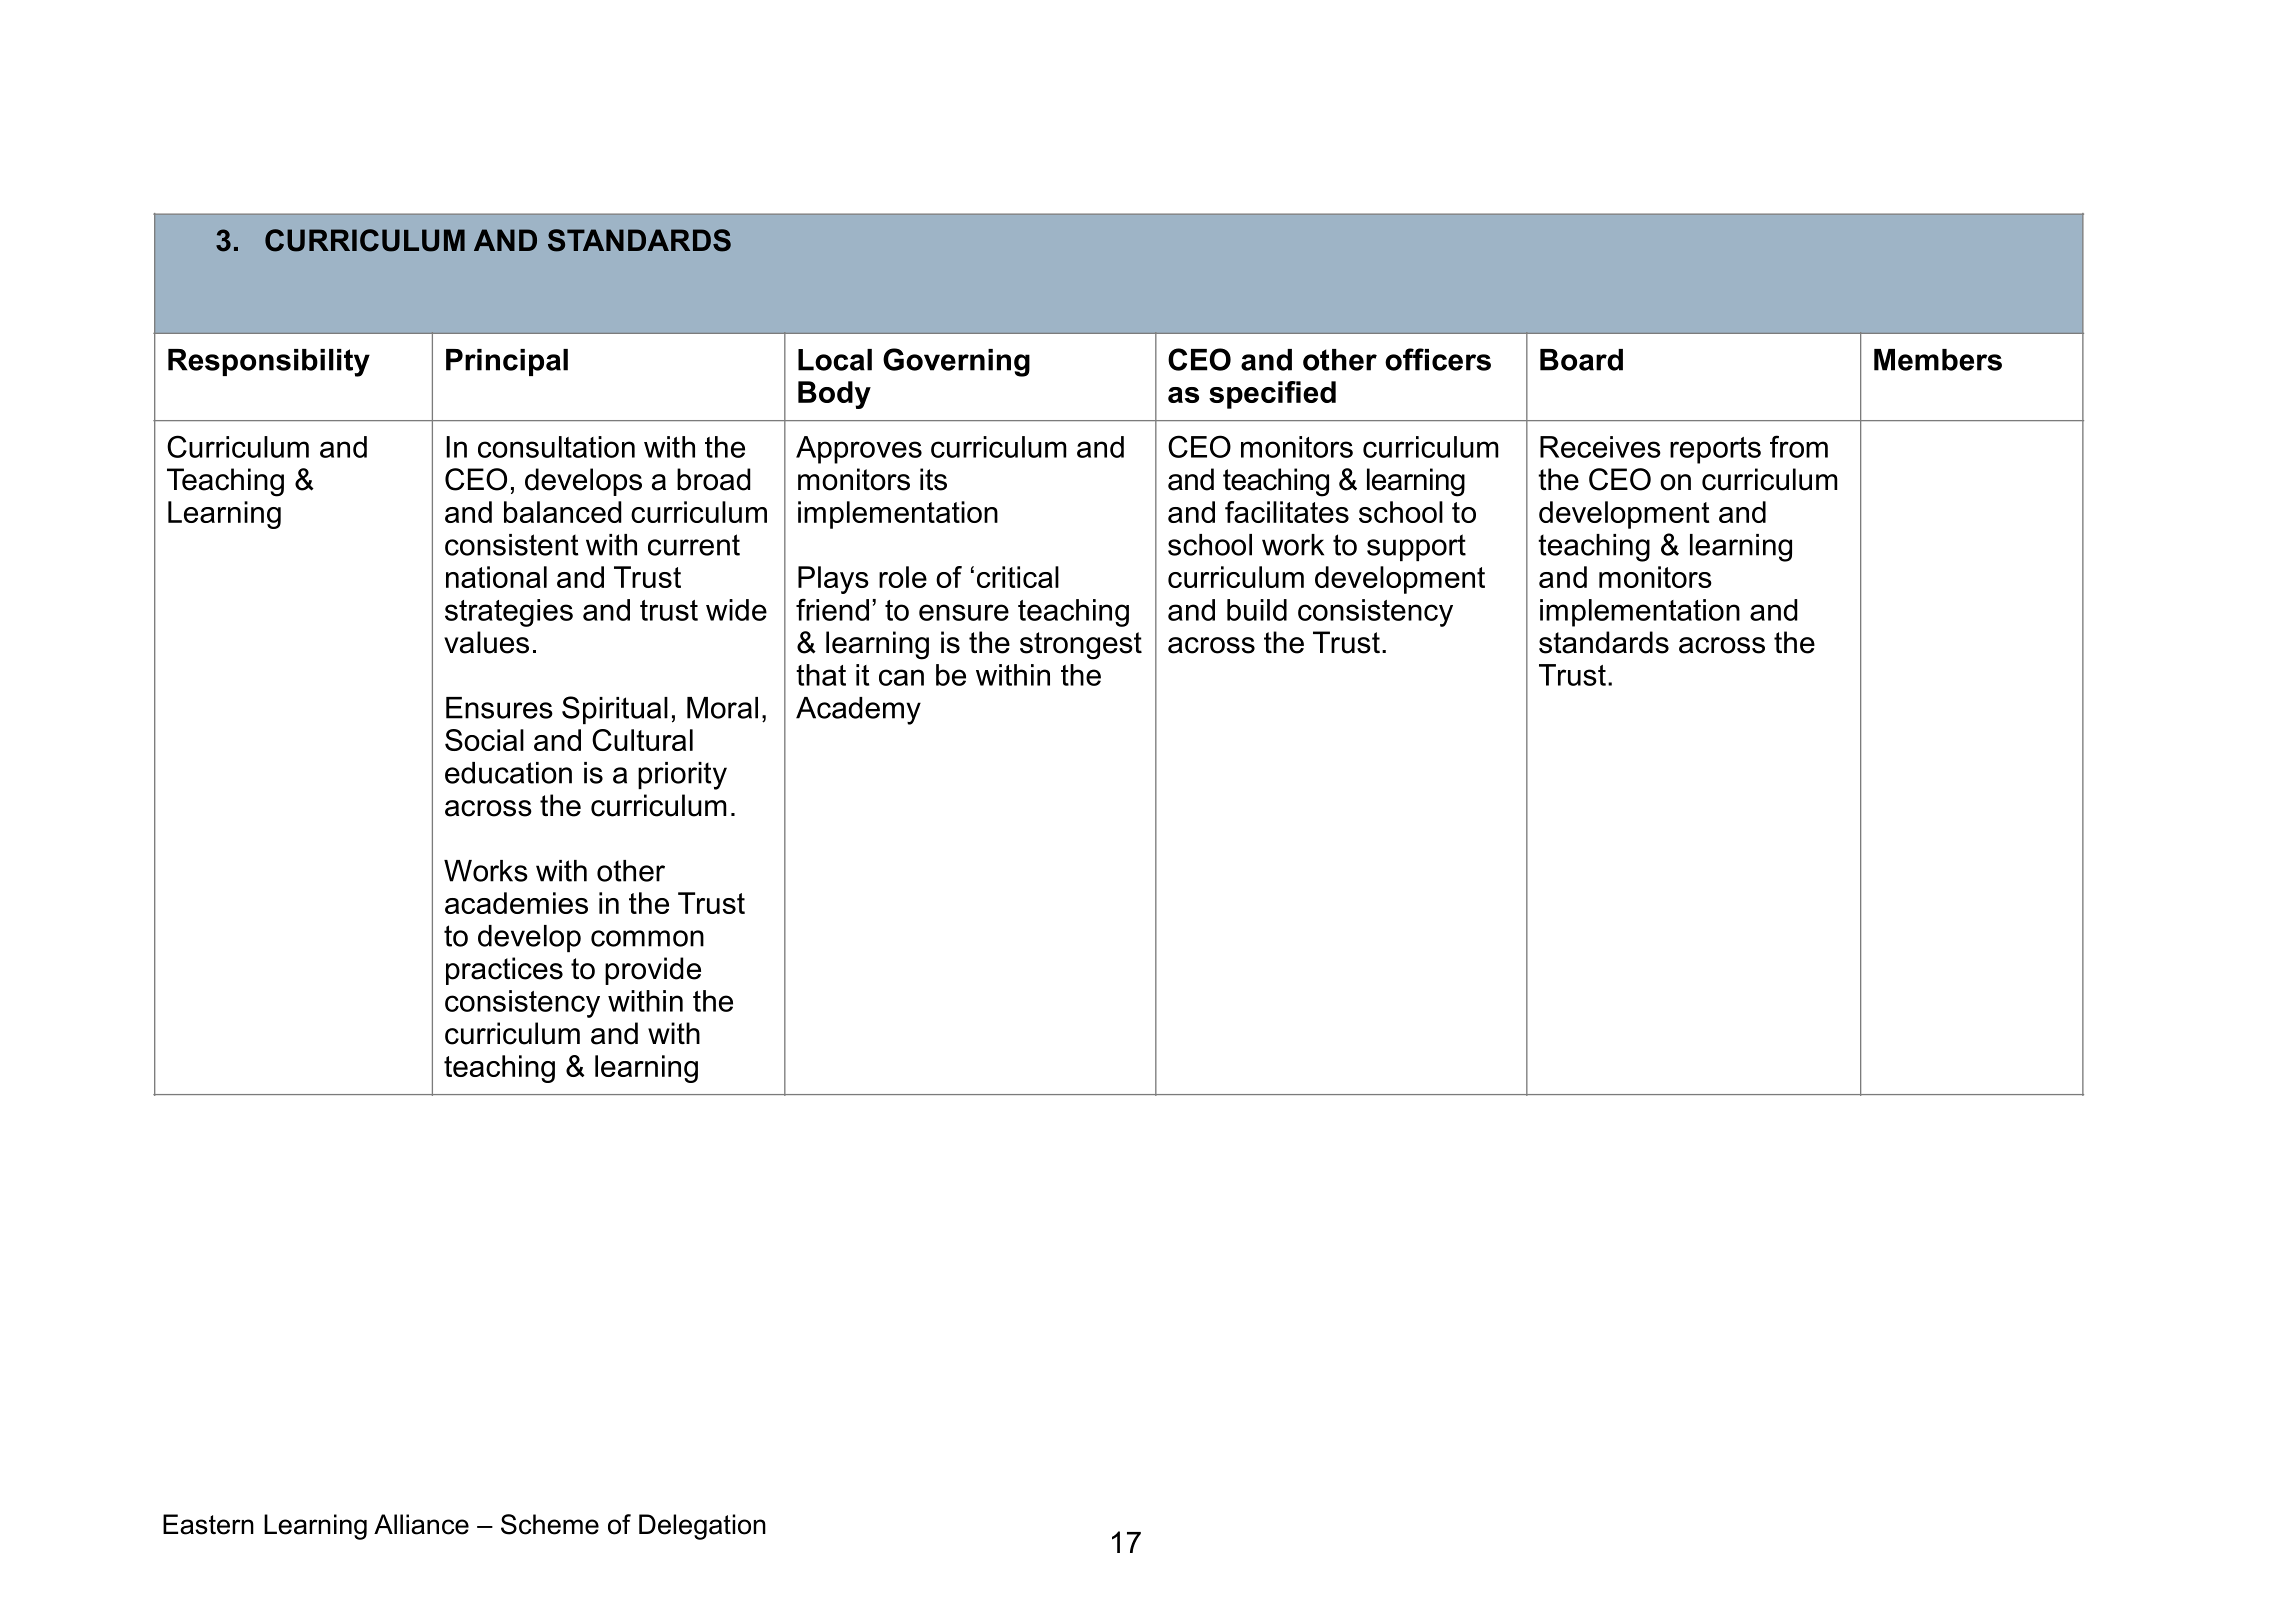 The width and height of the screenshot is (2290, 1616). Describe the element at coordinates (421, 1524) in the screenshot. I see `Alliance` at that location.
